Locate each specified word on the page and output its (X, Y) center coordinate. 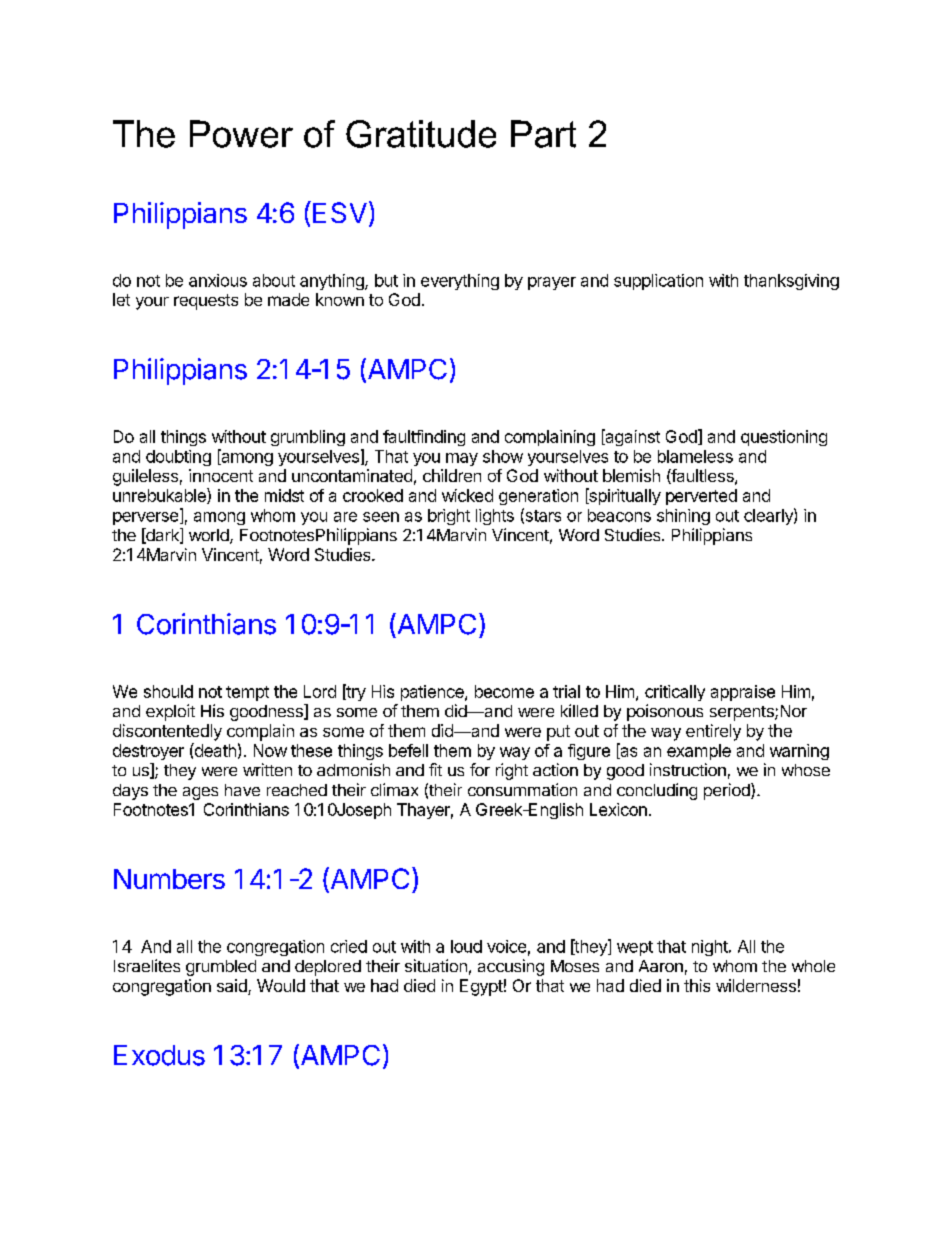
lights (495, 517)
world (210, 536)
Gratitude (421, 134)
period (728, 791)
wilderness (756, 985)
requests (206, 302)
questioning (784, 438)
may (462, 459)
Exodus (159, 1055)
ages (200, 793)
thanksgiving (791, 282)
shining (683, 517)
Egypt (481, 987)
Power (241, 134)
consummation (522, 789)
